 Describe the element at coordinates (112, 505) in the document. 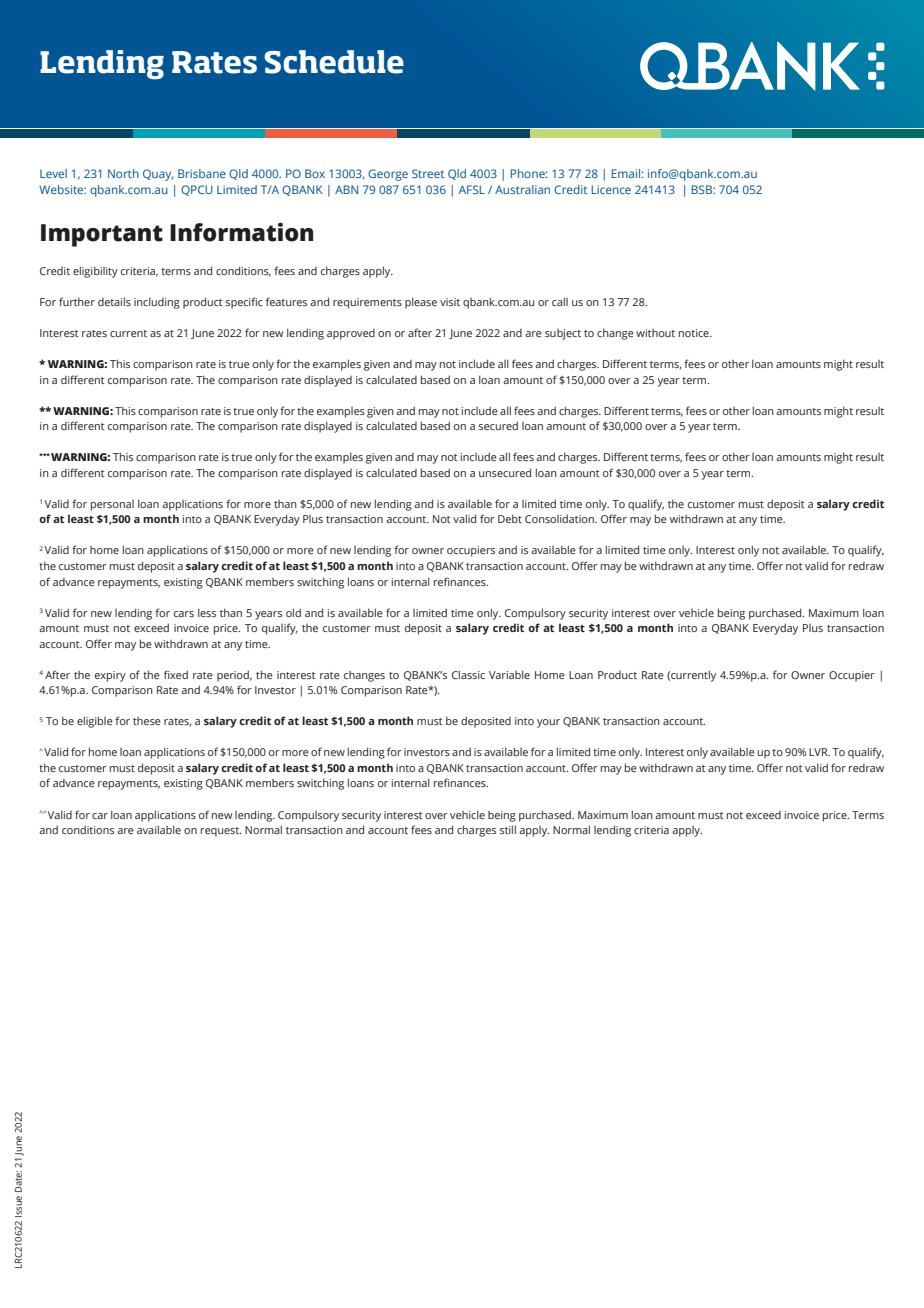

I see `personal` at that location.
